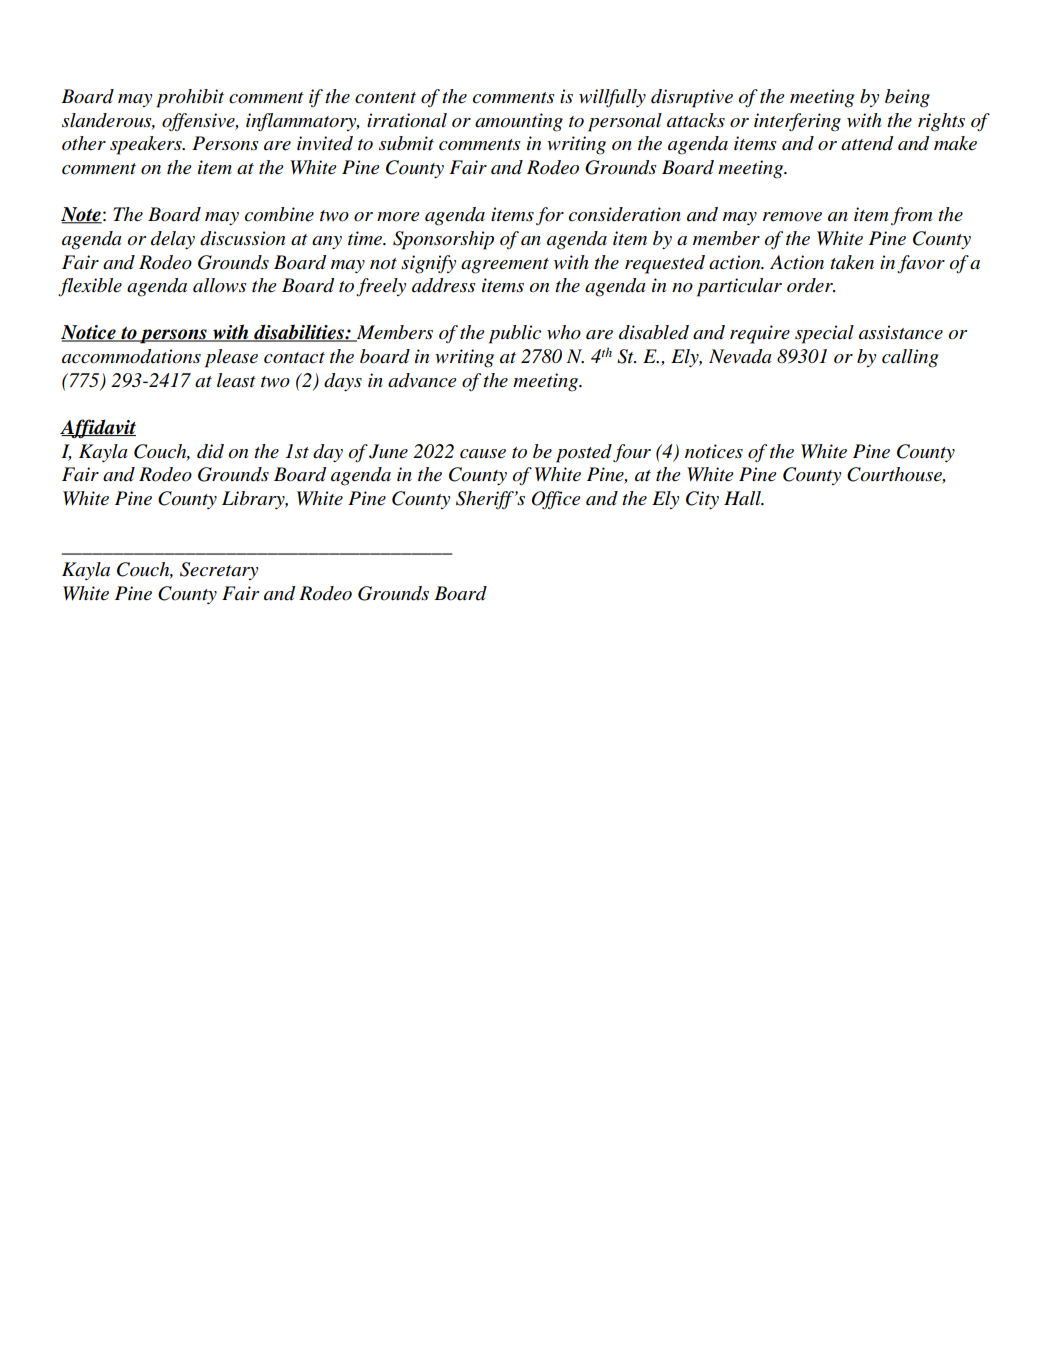 The image size is (1049, 1357). Describe the element at coordinates (515, 334) in the image. I see `public` at that location.
